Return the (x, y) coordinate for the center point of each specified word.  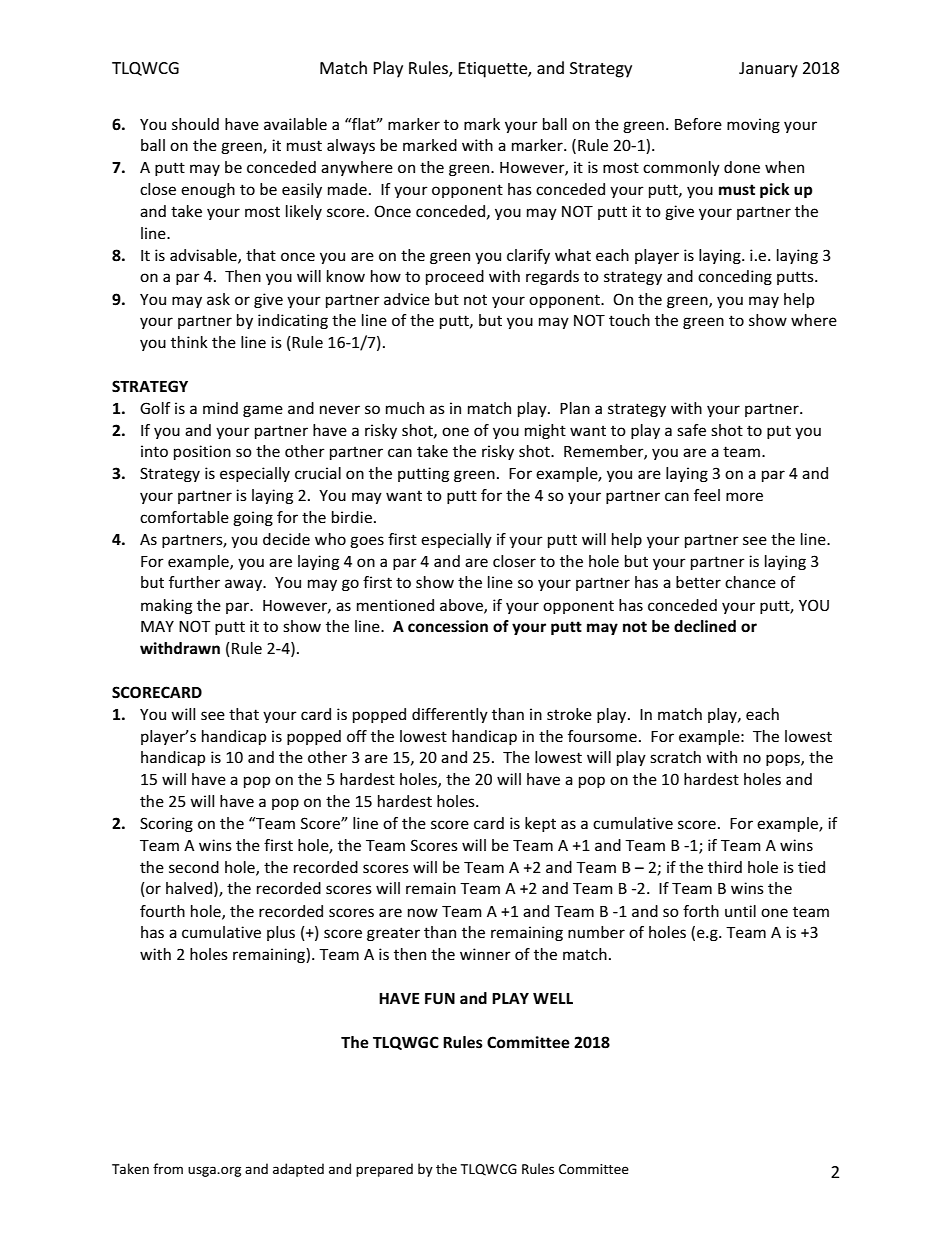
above (462, 606)
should (195, 124)
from (168, 1168)
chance (750, 582)
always (351, 146)
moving (753, 125)
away (245, 585)
